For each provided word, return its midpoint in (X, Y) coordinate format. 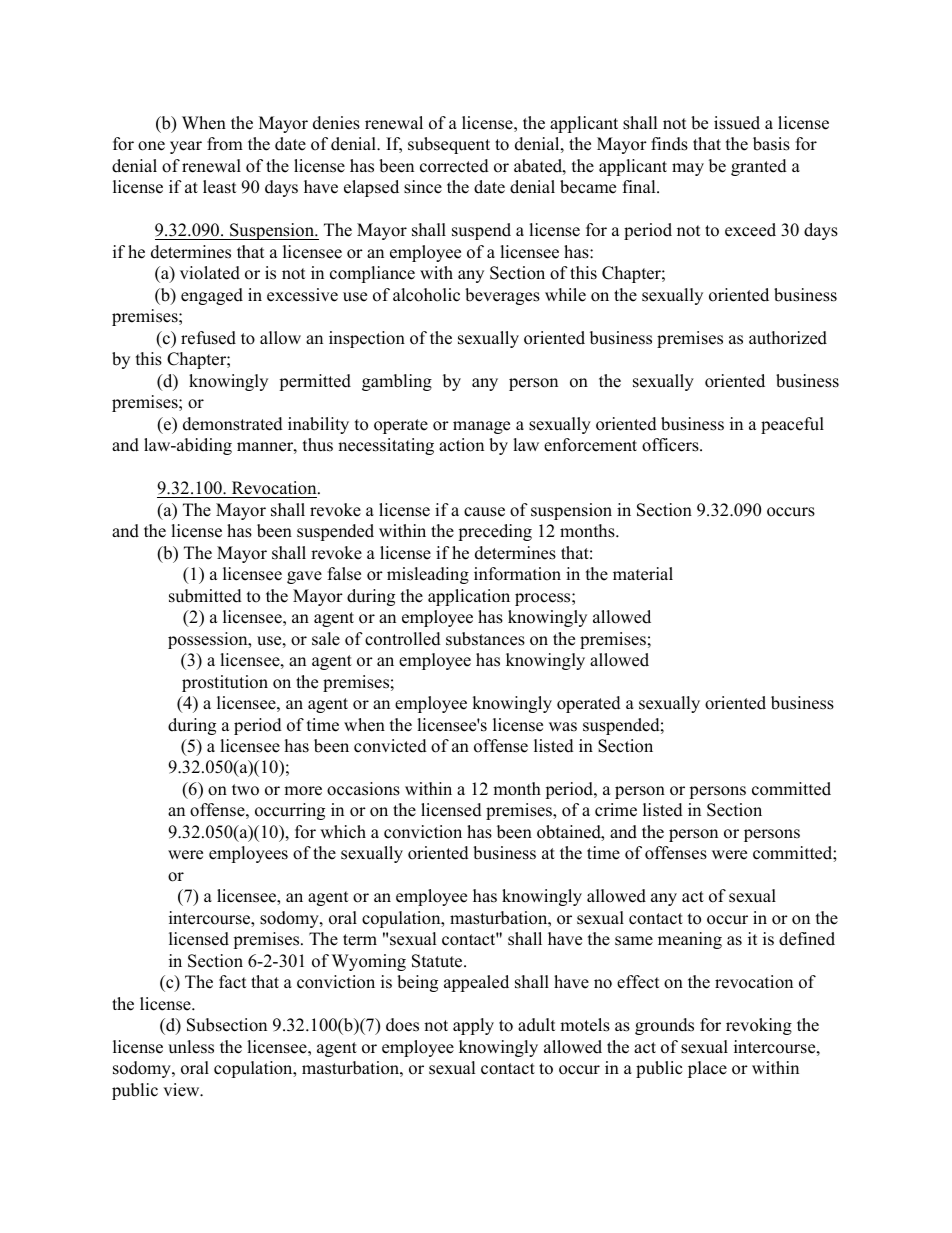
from (225, 144)
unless (191, 1047)
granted (759, 167)
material (643, 574)
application (469, 597)
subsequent (449, 145)
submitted (205, 596)
